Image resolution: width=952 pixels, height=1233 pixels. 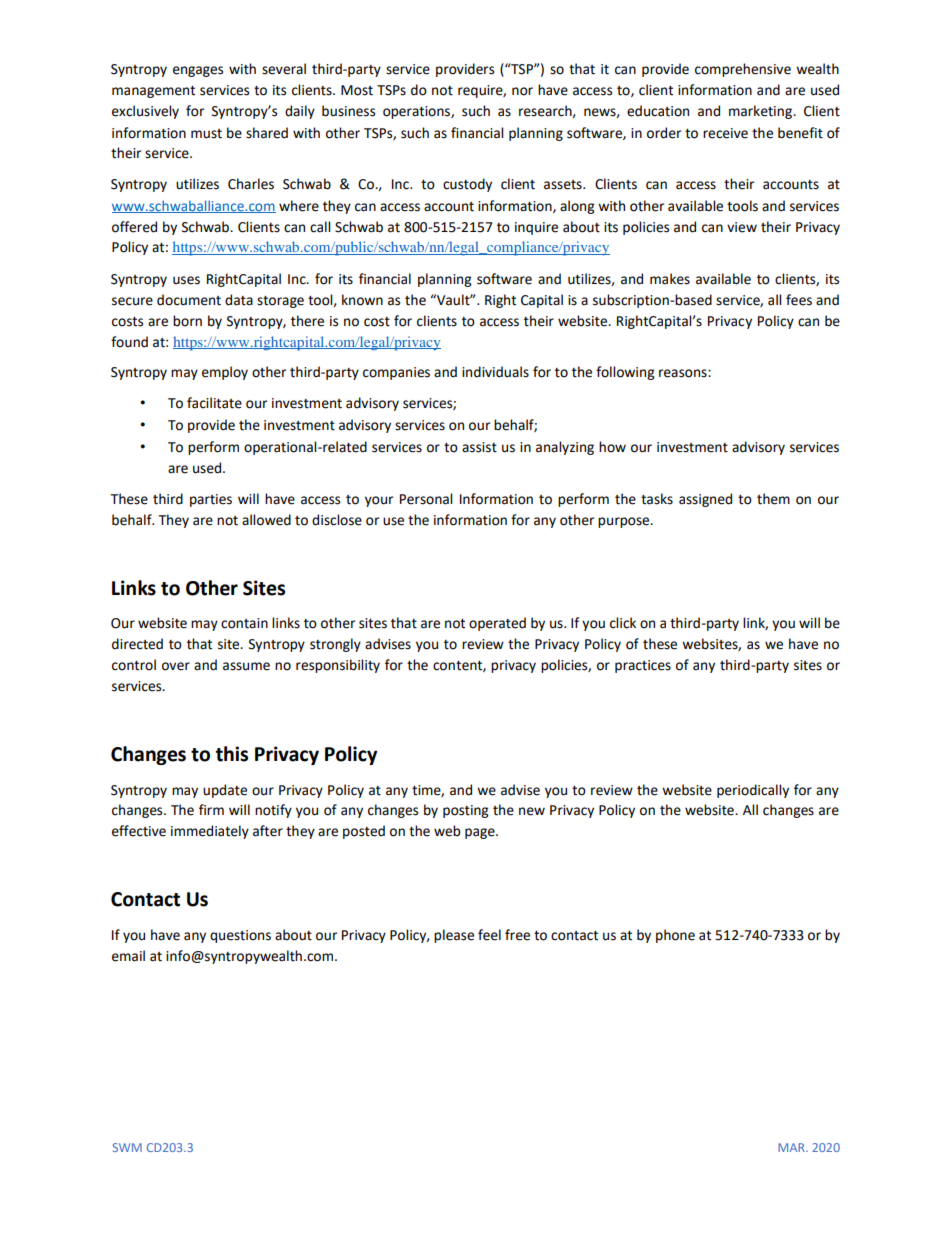 I want to click on immediately, so click(x=210, y=832).
